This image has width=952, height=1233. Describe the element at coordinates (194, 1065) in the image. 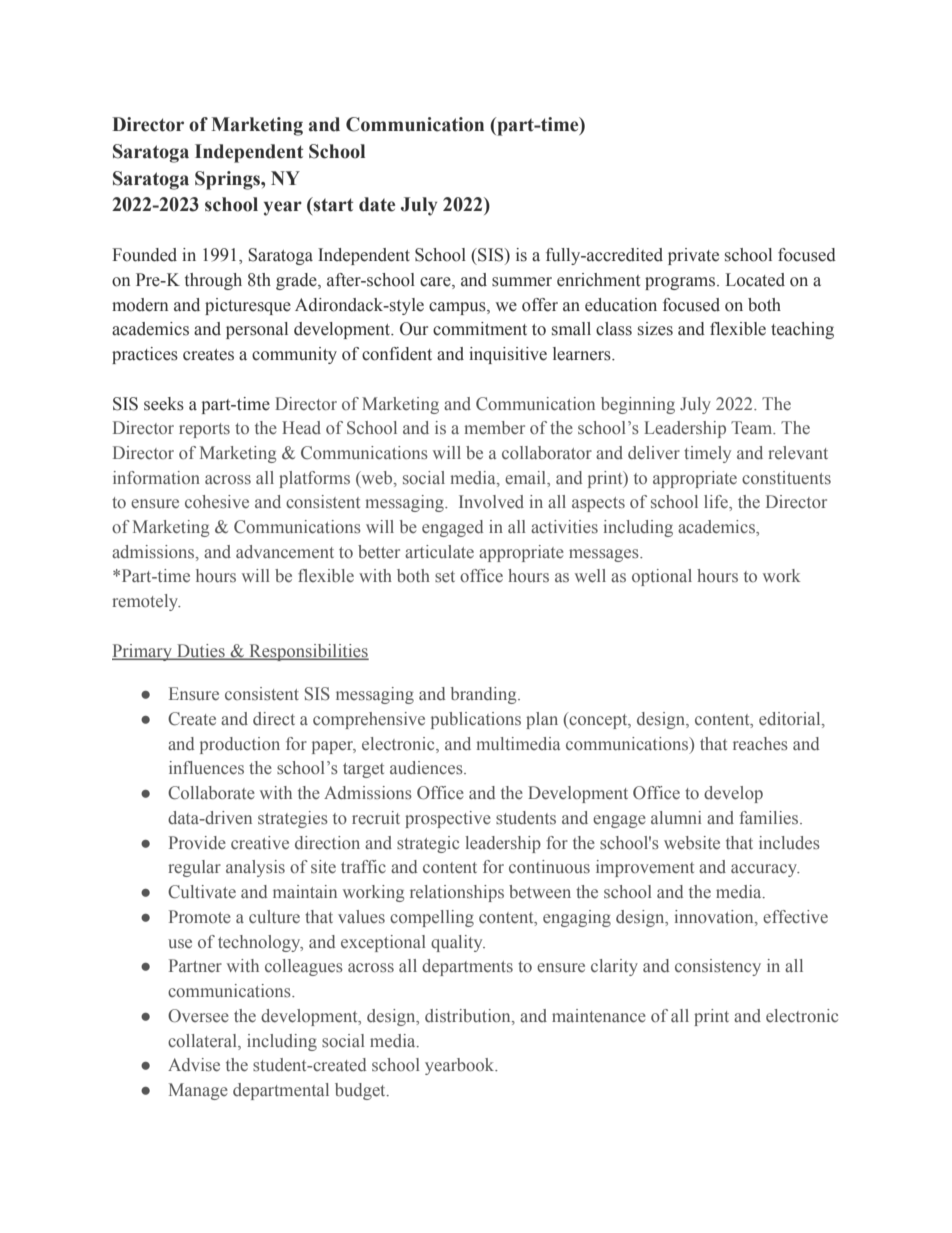

I see `Advise` at that location.
